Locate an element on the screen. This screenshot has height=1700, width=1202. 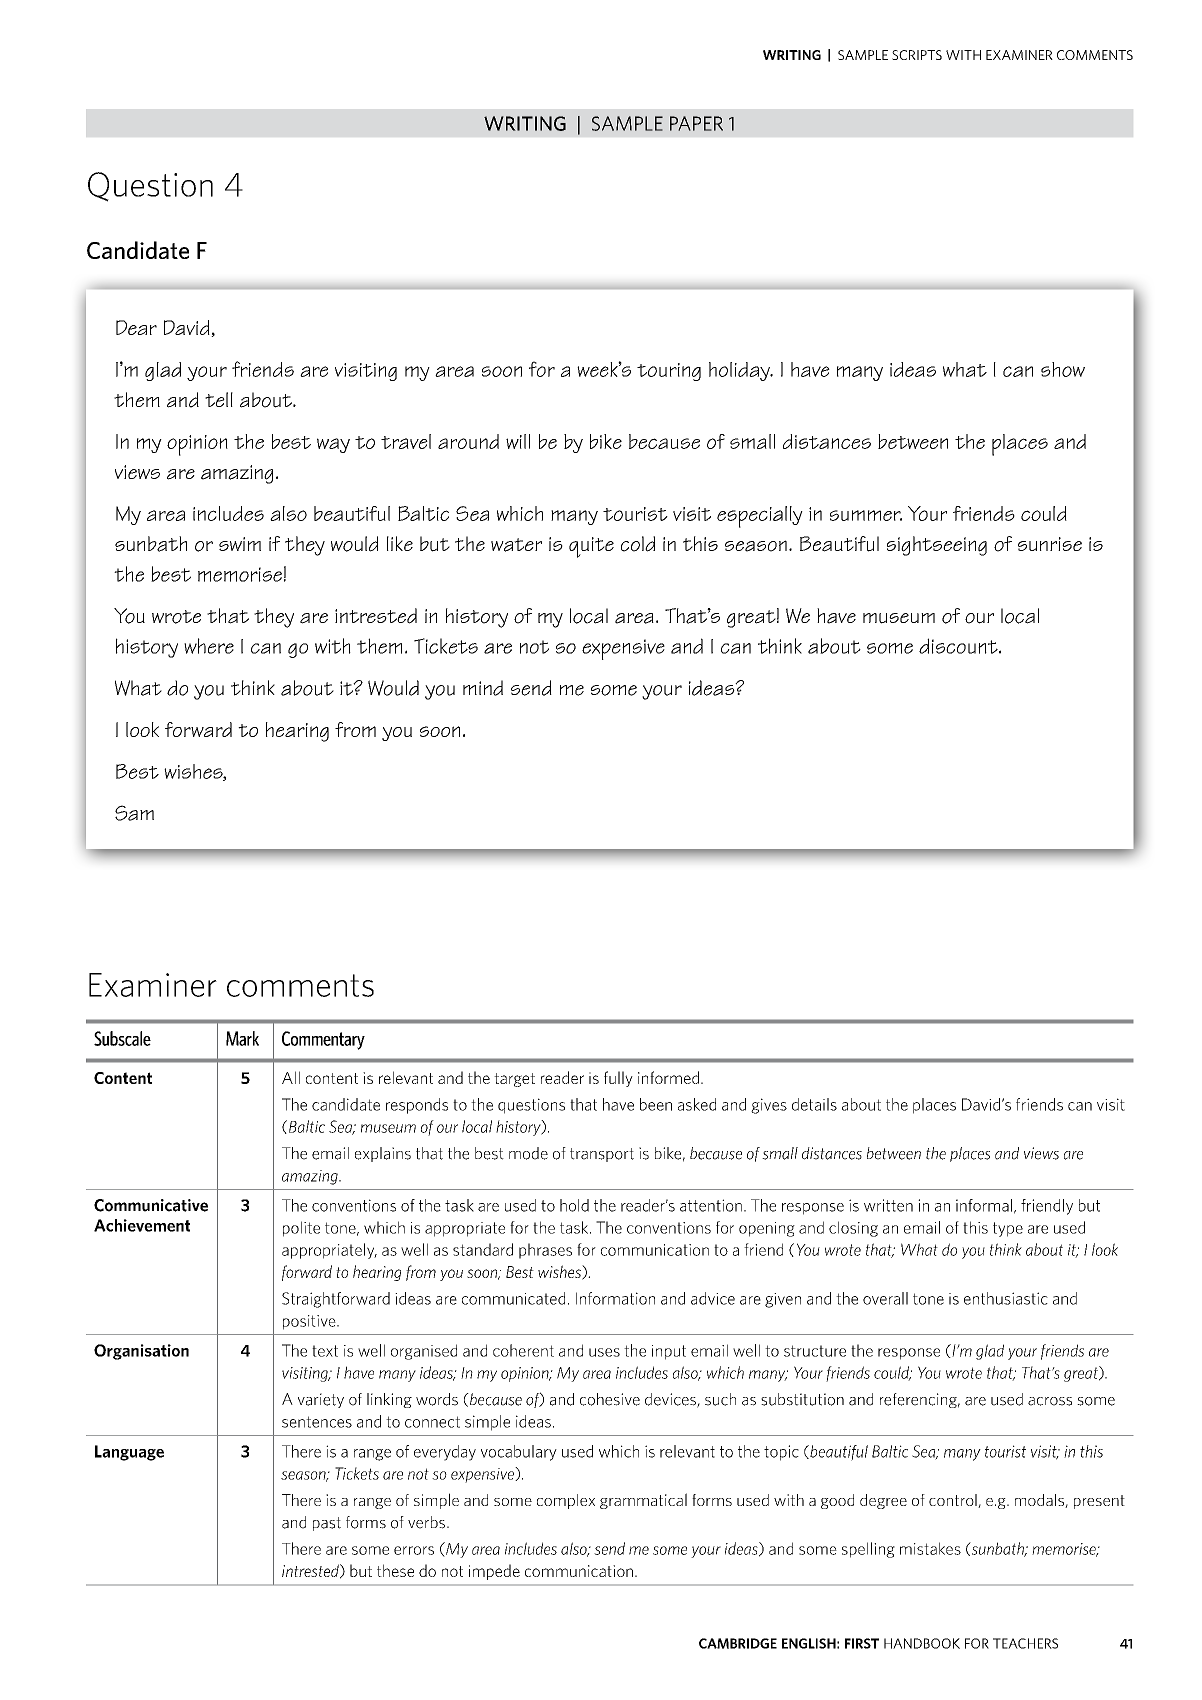
grammatical is located at coordinates (643, 1501).
